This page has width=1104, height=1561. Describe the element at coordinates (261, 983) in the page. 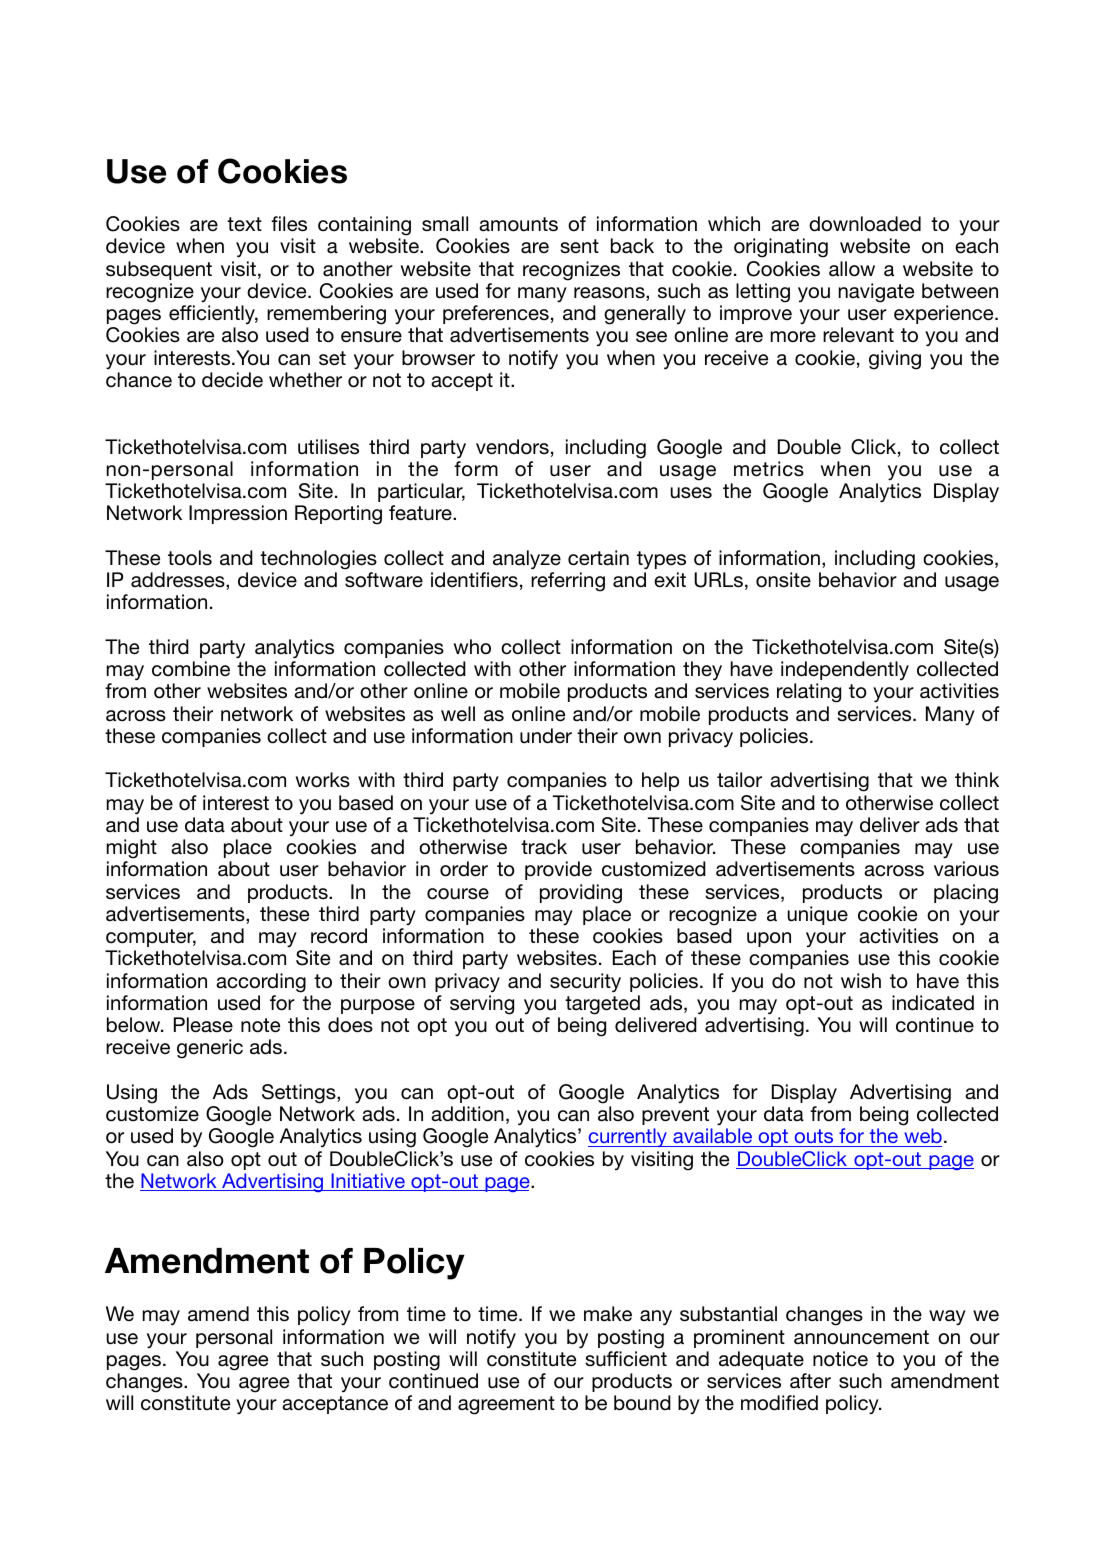

I see `according` at that location.
